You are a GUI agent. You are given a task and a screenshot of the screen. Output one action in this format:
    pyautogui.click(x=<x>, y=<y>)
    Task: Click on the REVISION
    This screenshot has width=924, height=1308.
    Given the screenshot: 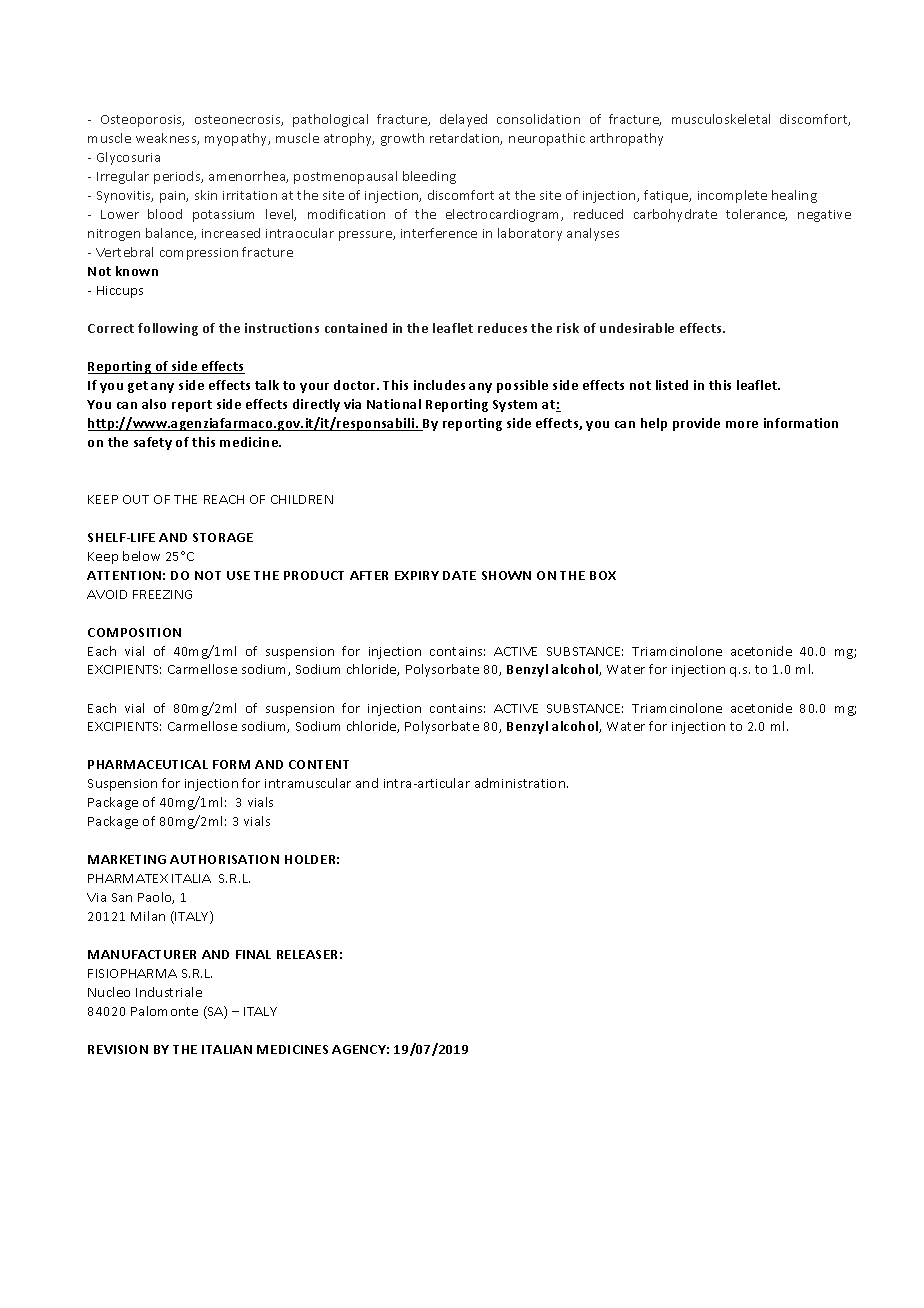 What is the action you would take?
    pyautogui.click(x=118, y=1049)
